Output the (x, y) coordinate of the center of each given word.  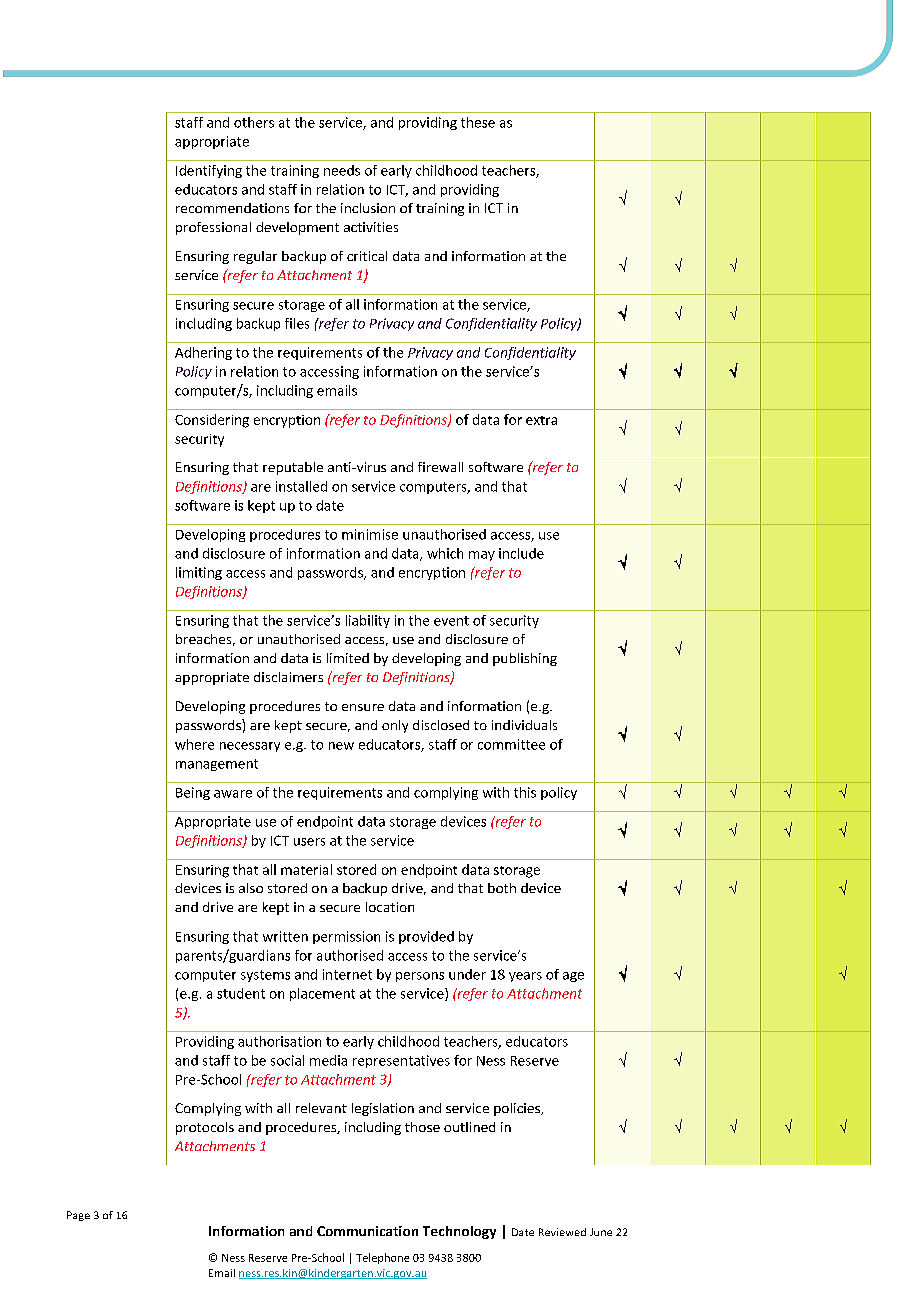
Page (78, 1216)
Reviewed (562, 1232)
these (478, 122)
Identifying (209, 171)
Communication (367, 1231)
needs (342, 170)
